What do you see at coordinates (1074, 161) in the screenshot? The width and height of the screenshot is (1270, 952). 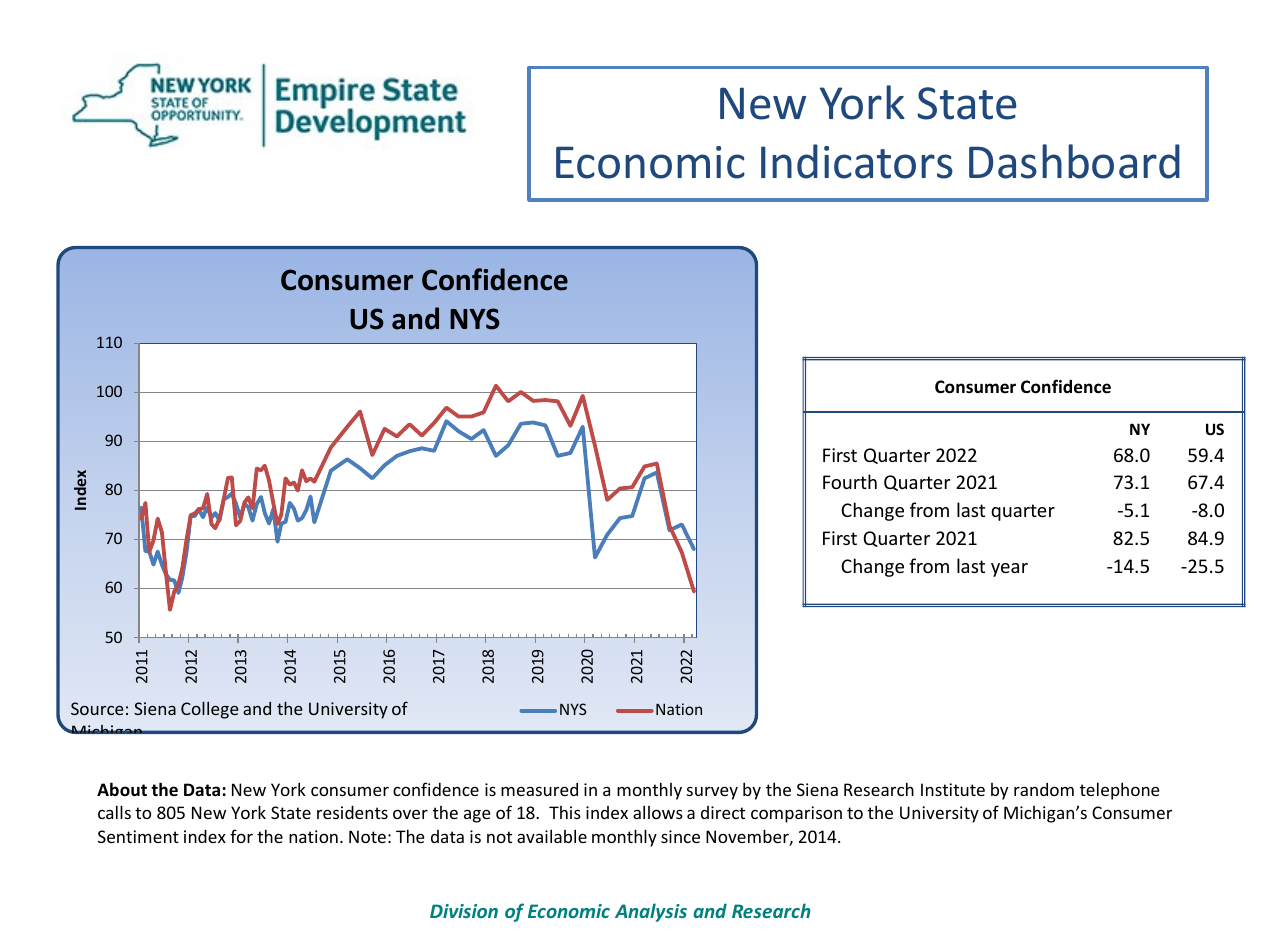 I see `Dashboard` at bounding box center [1074, 161].
